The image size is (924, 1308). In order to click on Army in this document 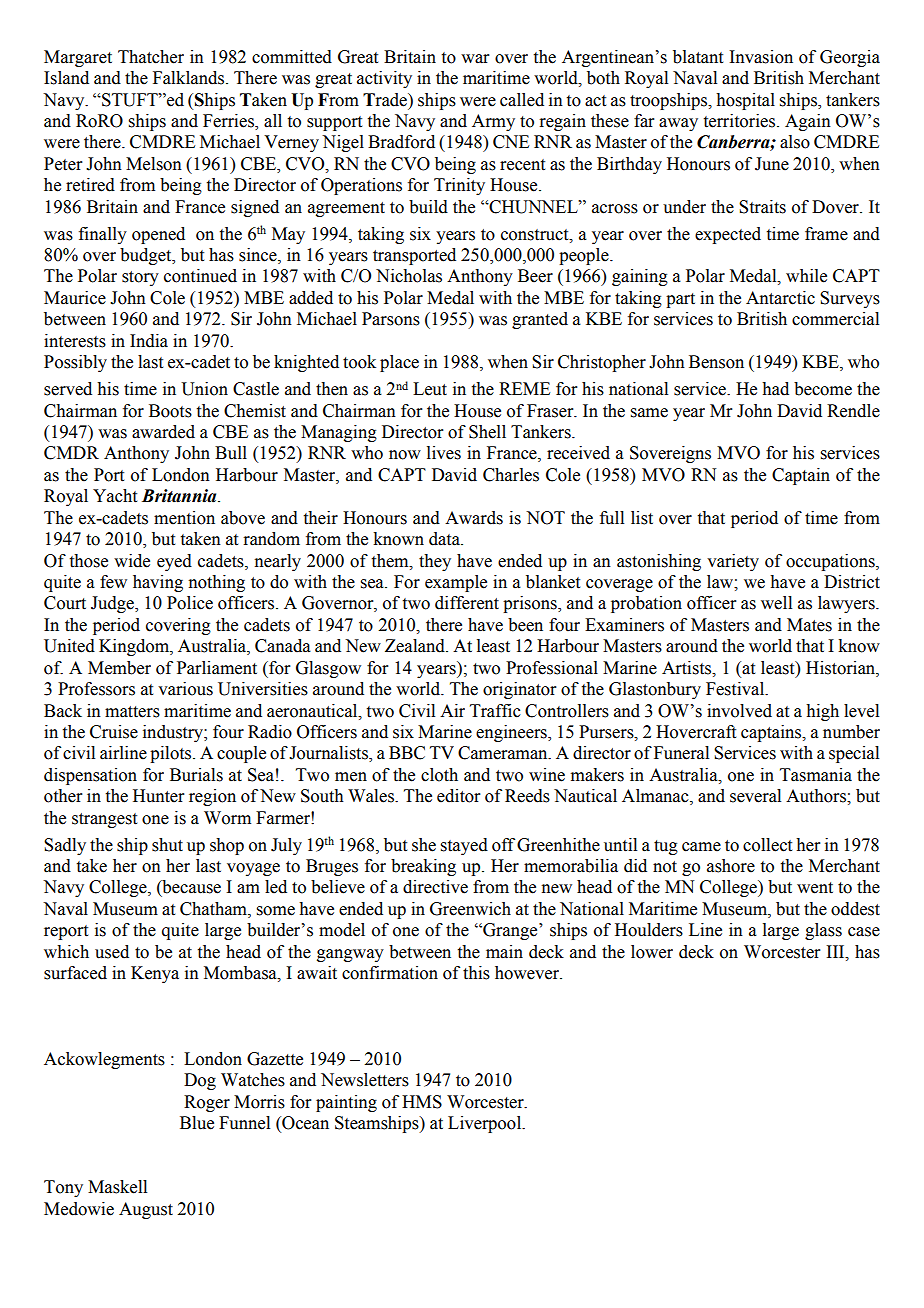, I will do `click(493, 122)`.
